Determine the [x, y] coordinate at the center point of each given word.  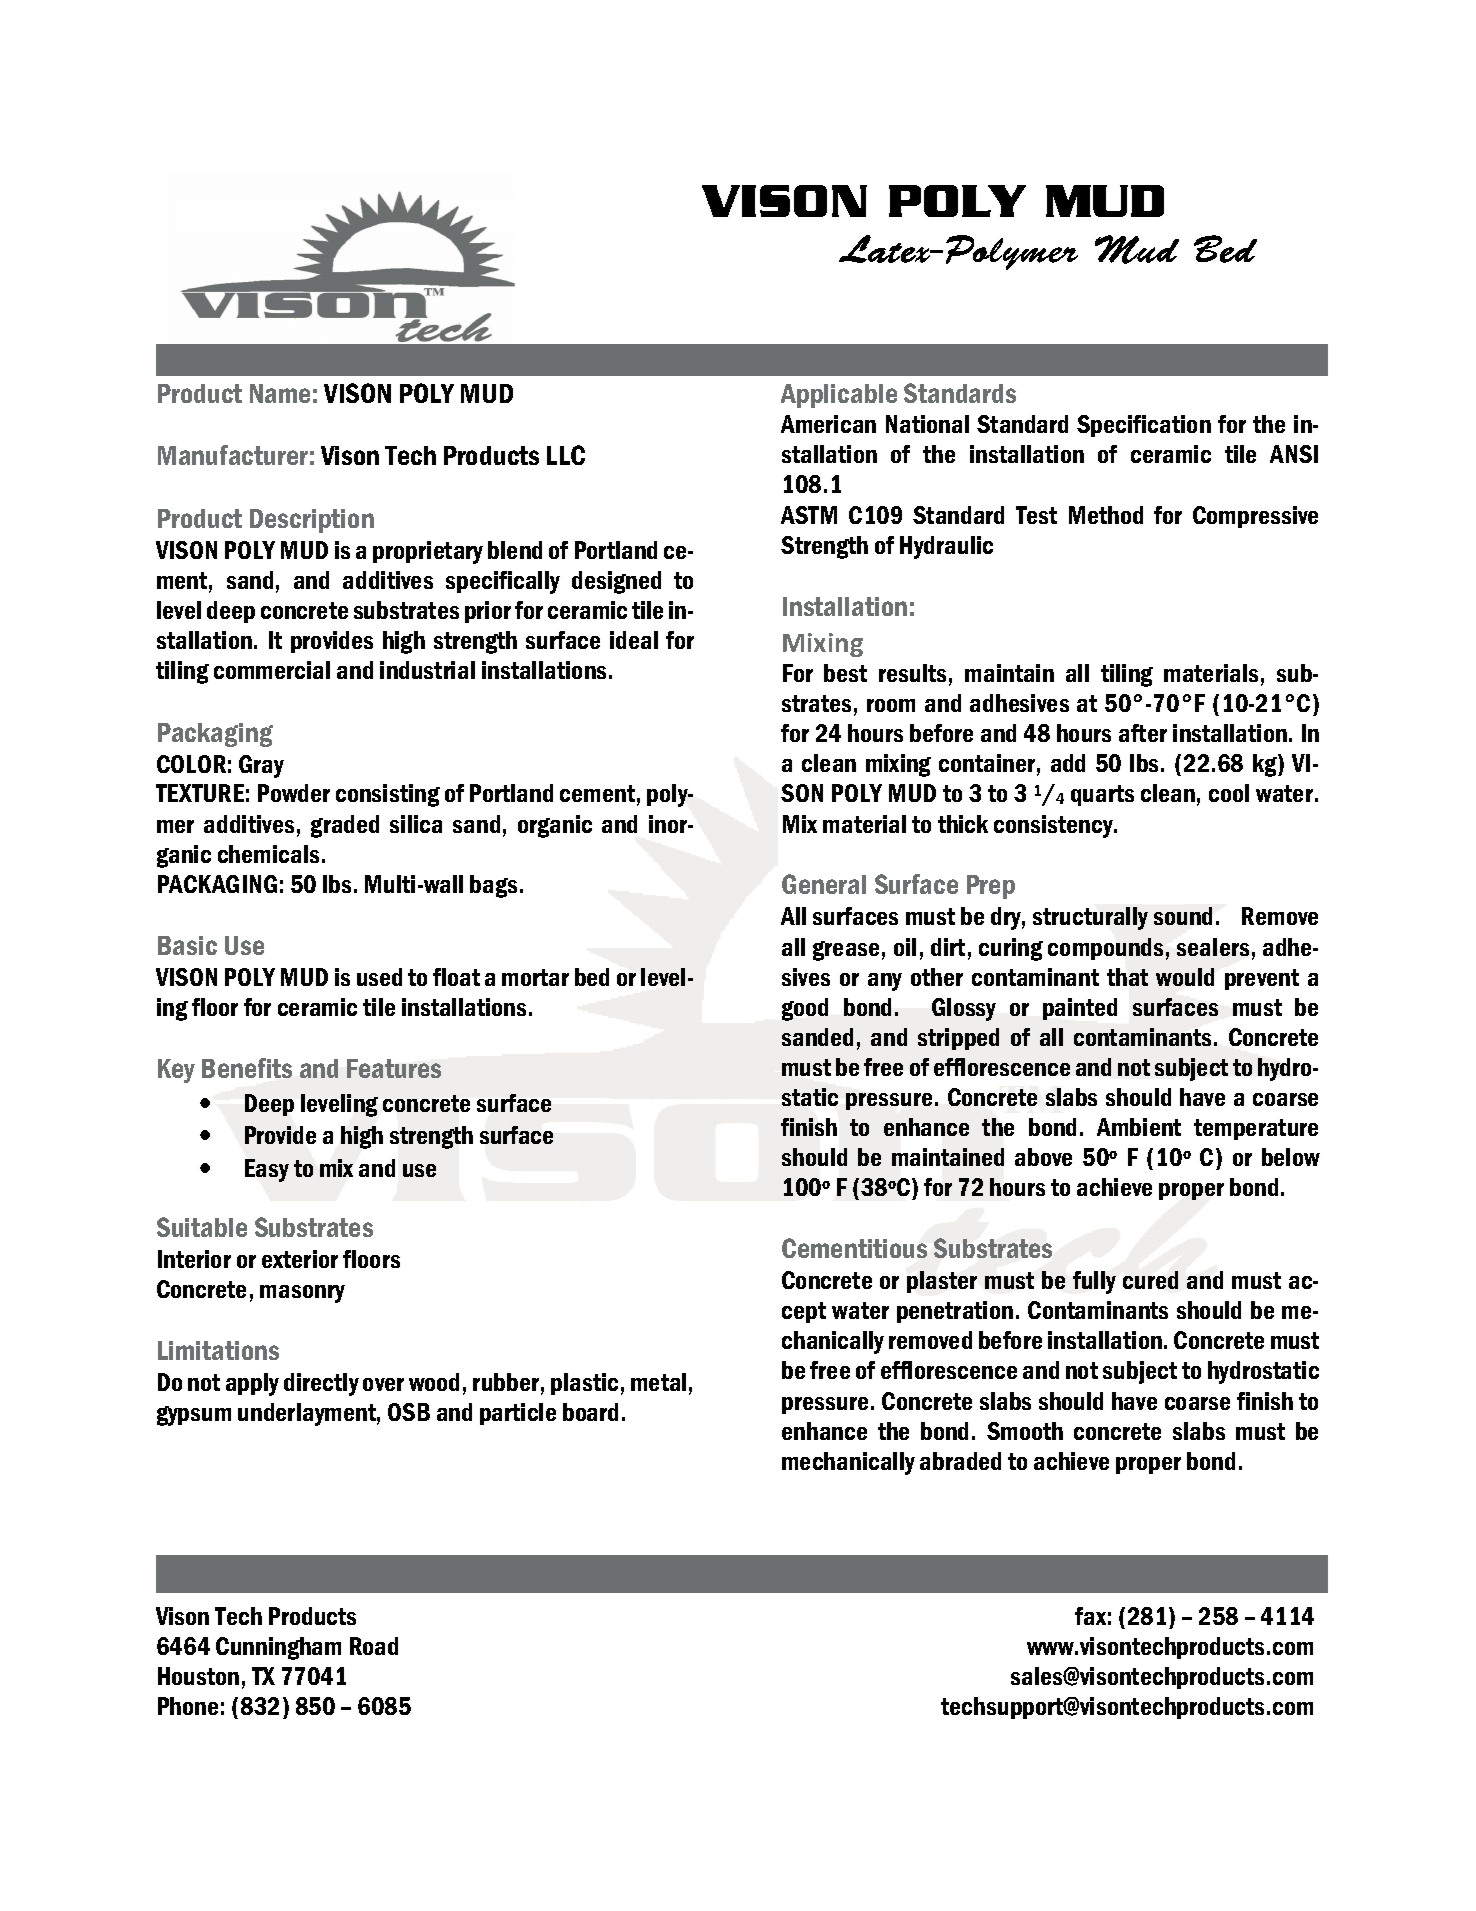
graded [345, 826]
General [824, 884]
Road [374, 1646]
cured [1150, 1280]
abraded [960, 1461]
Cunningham [278, 1648]
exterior [300, 1259]
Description [312, 521]
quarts [1102, 795]
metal [658, 1382]
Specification [1144, 426]
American [828, 424]
